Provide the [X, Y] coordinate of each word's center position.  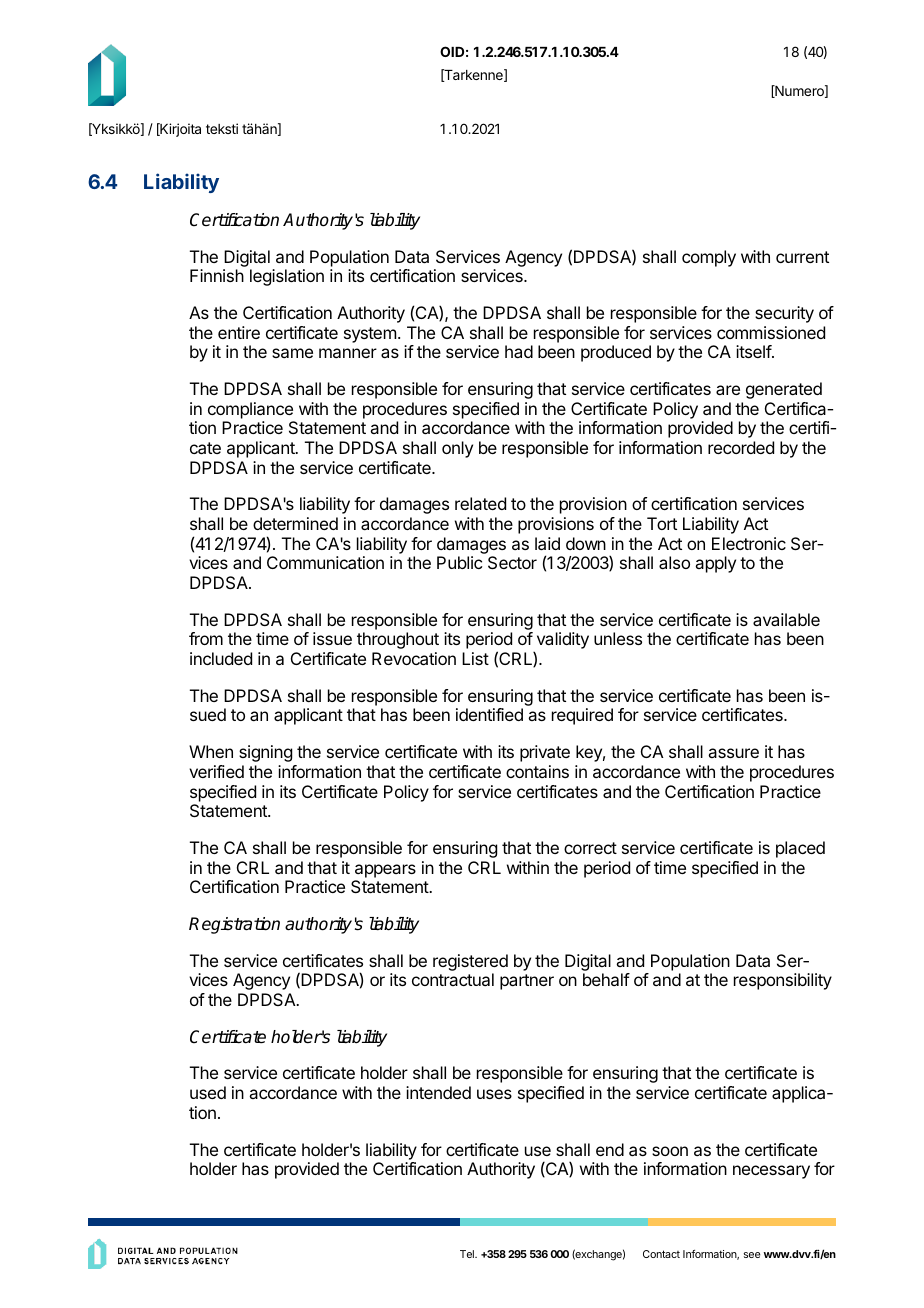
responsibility [783, 981]
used [208, 1092]
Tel [468, 1254]
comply [709, 258]
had [519, 351]
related [480, 503]
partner [527, 982]
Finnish [217, 275]
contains [537, 771]
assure [733, 753]
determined [295, 523]
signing [265, 753]
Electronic [749, 543]
